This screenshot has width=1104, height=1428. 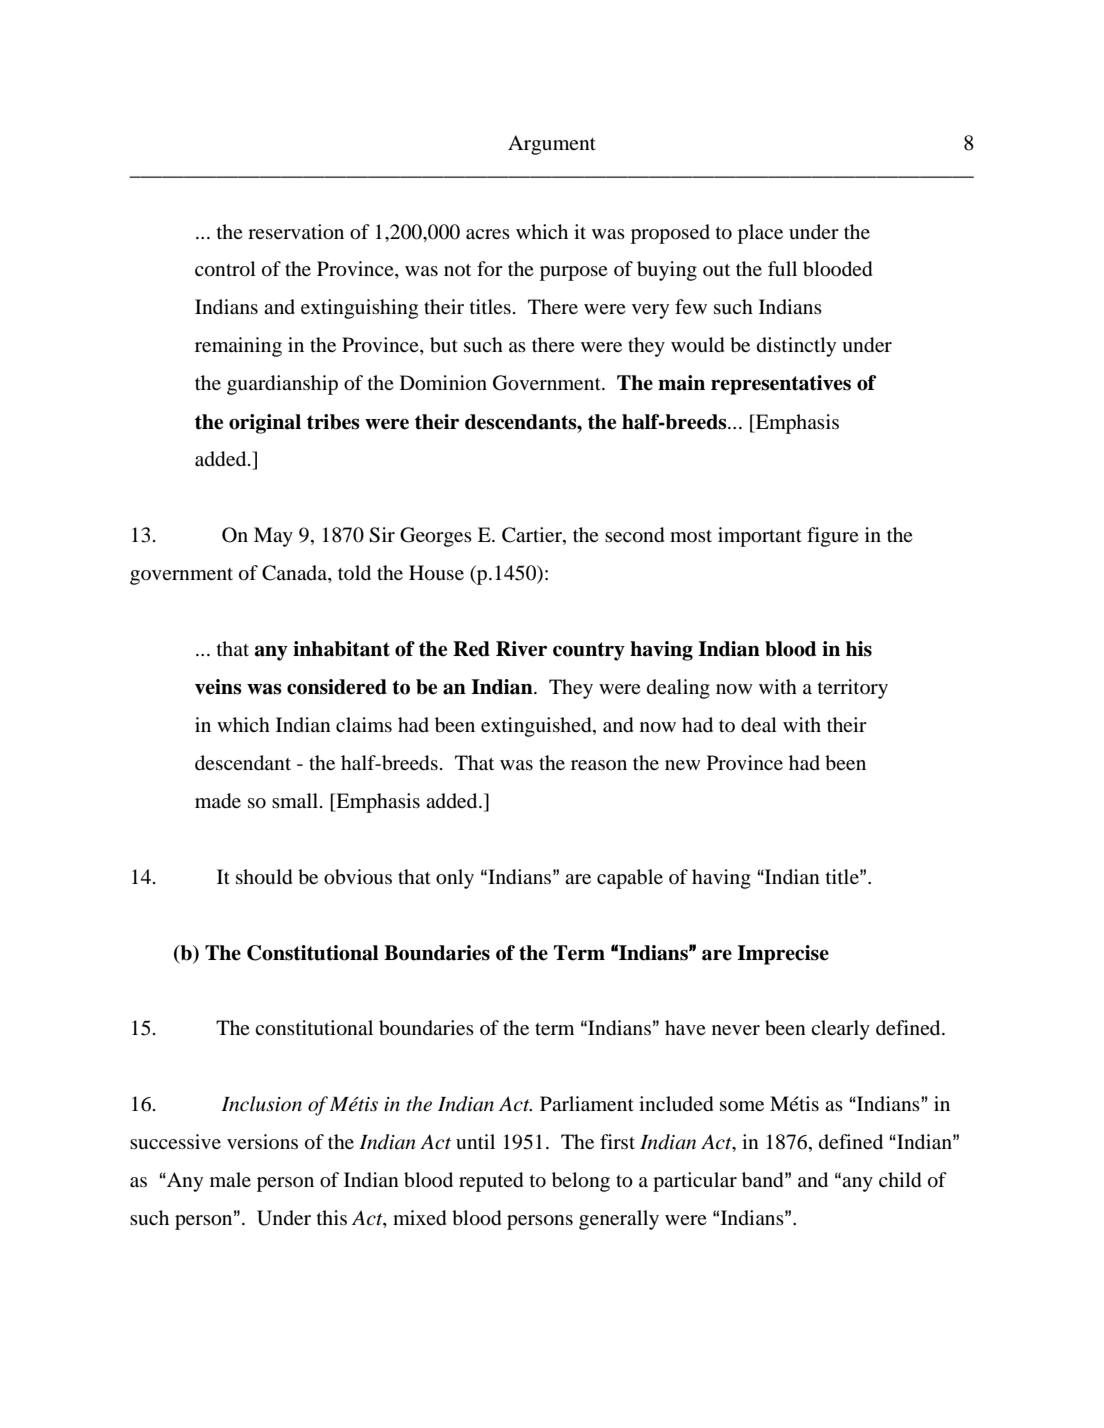 What do you see at coordinates (552, 145) in the screenshot?
I see `Argument` at bounding box center [552, 145].
